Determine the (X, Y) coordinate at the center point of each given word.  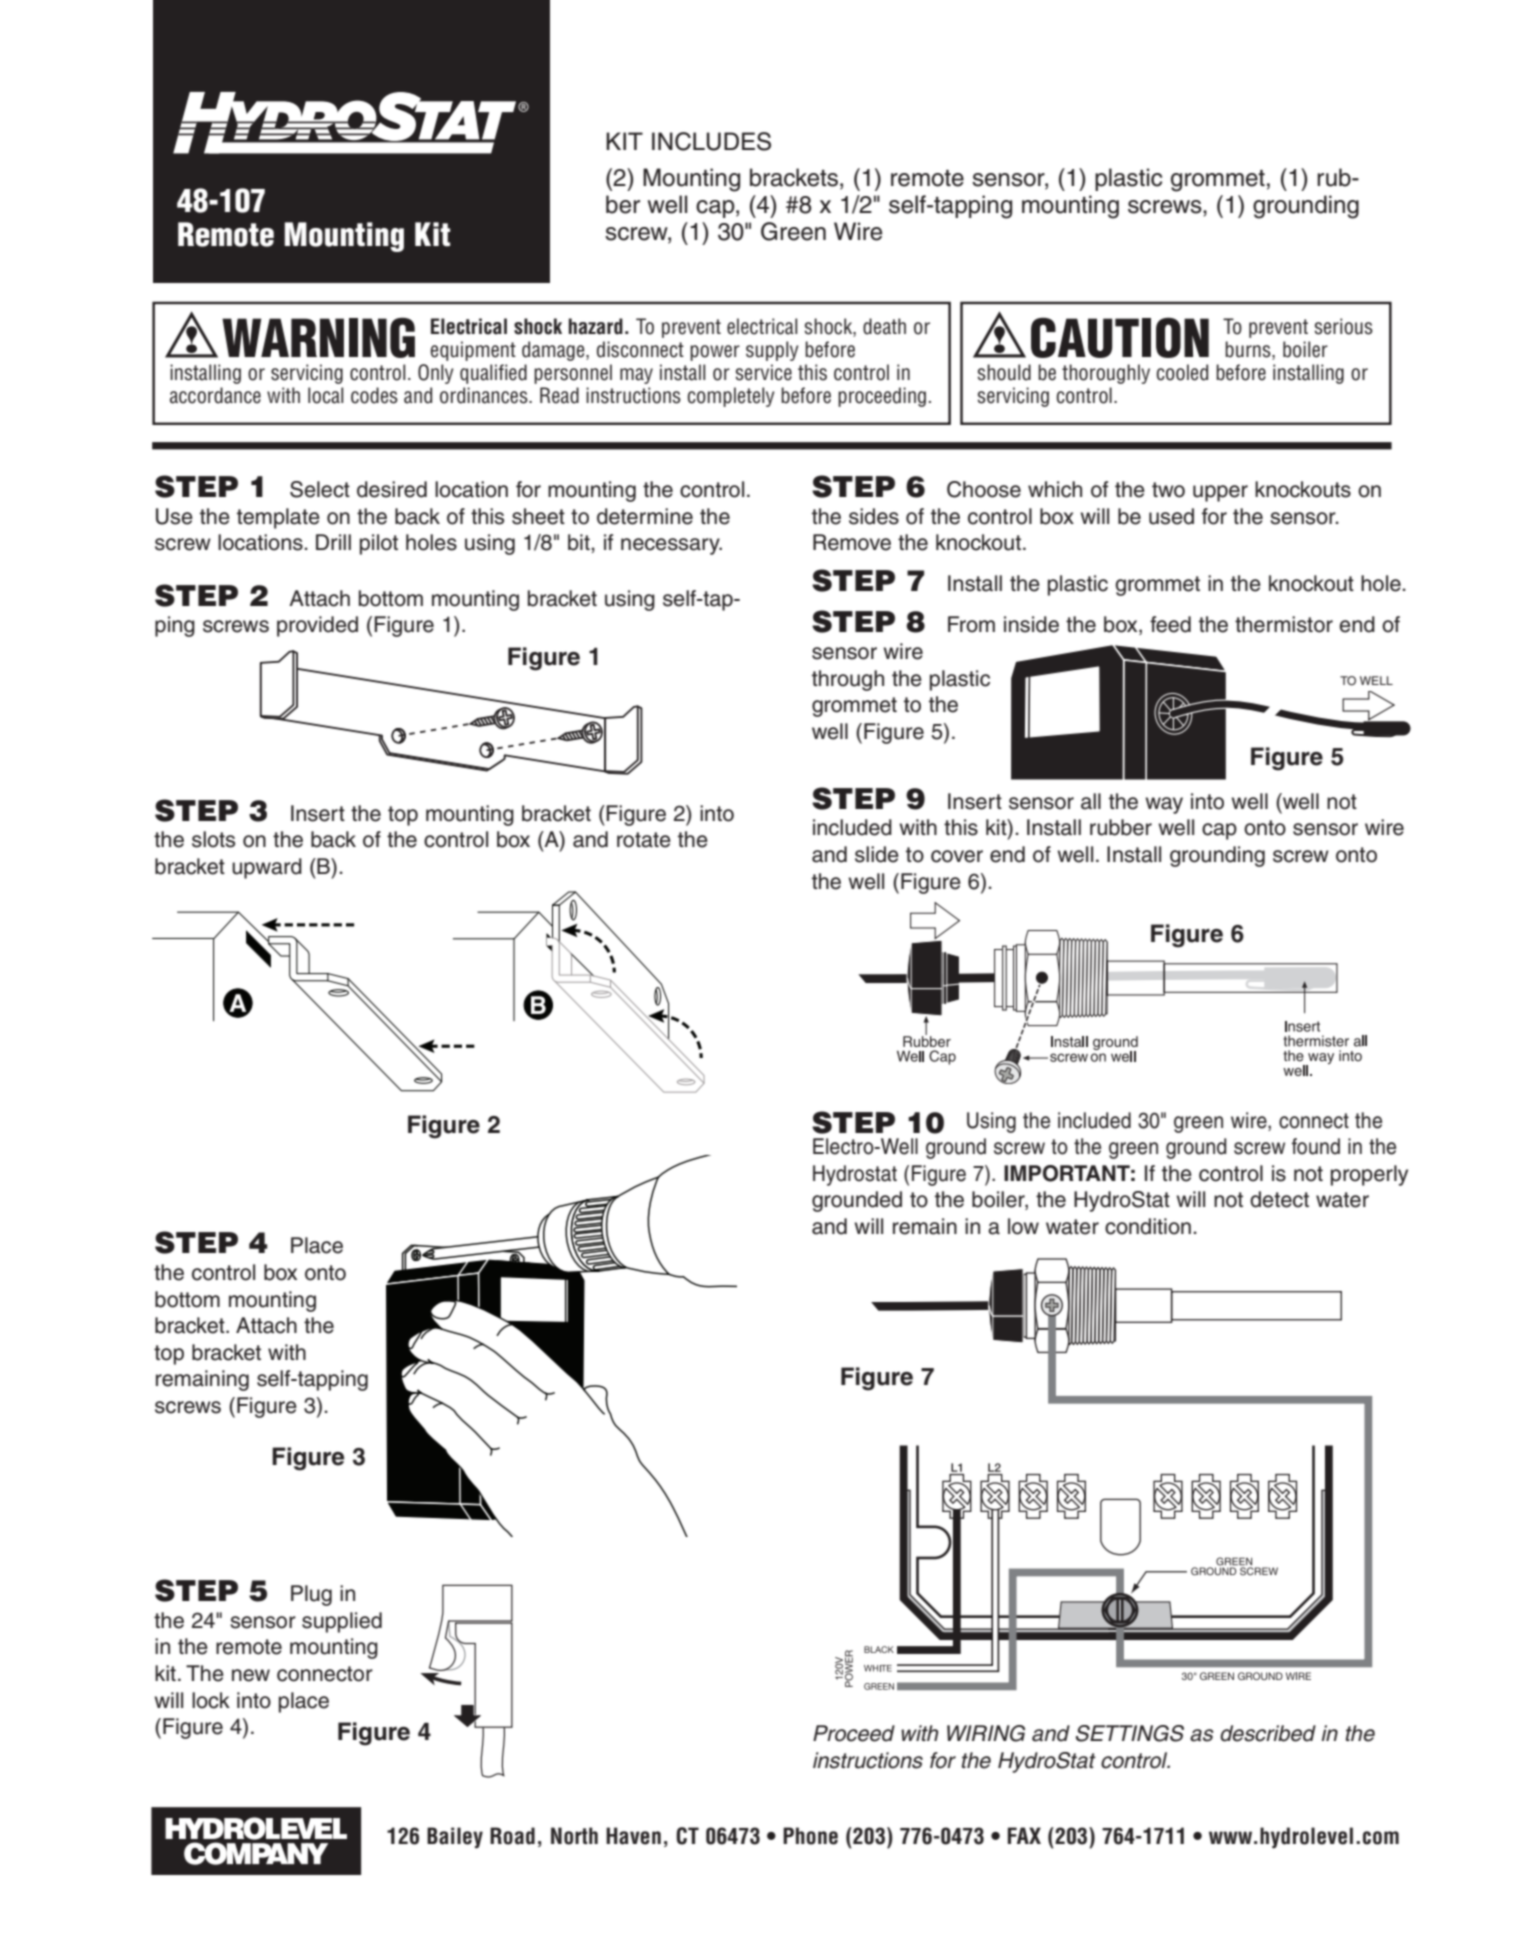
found (1316, 1146)
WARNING (318, 338)
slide (877, 854)
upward (267, 868)
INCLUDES (711, 141)
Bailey (455, 1838)
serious (1344, 326)
